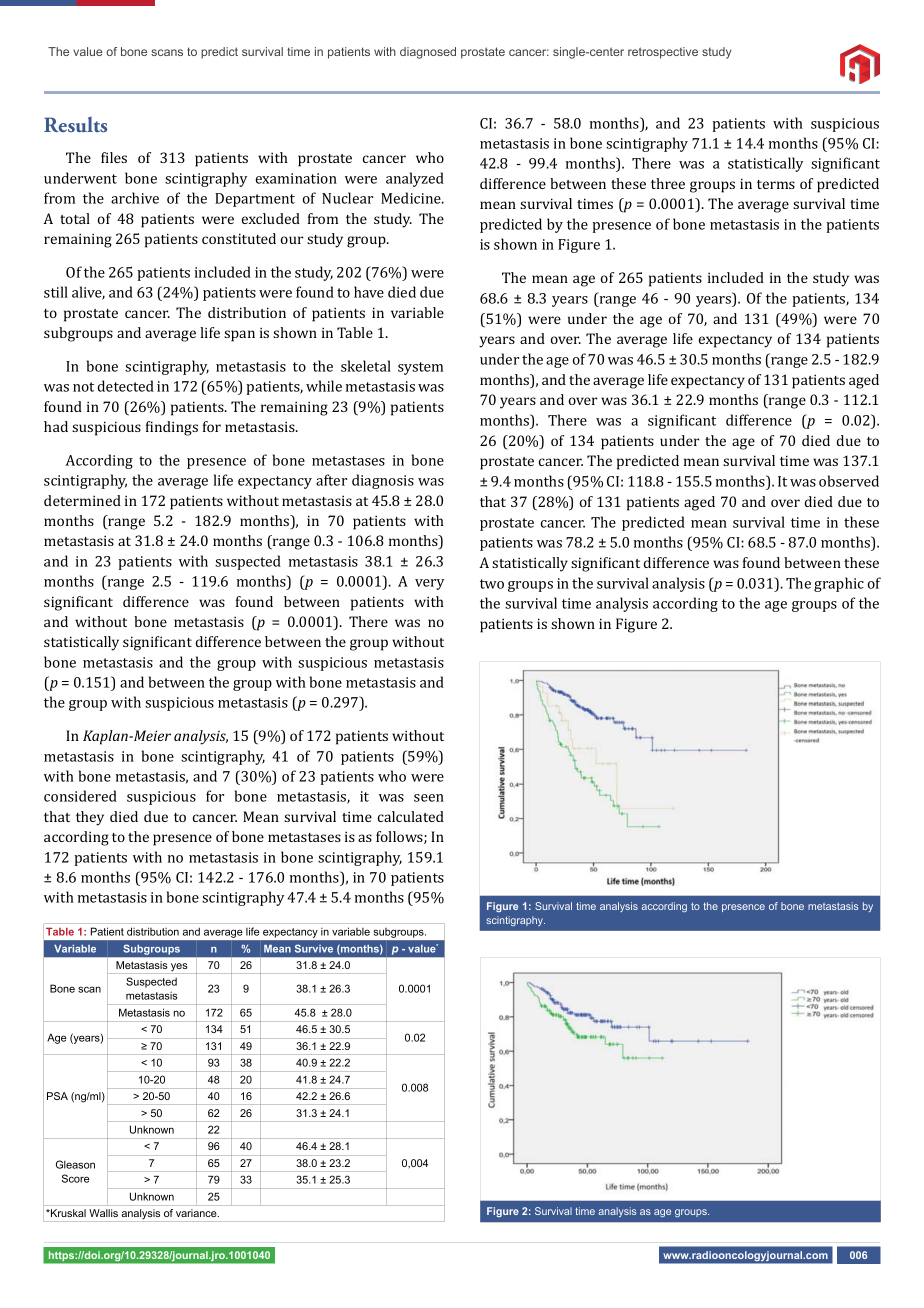 This screenshot has height=1308, width=924. I want to click on Survive, so click(314, 948).
